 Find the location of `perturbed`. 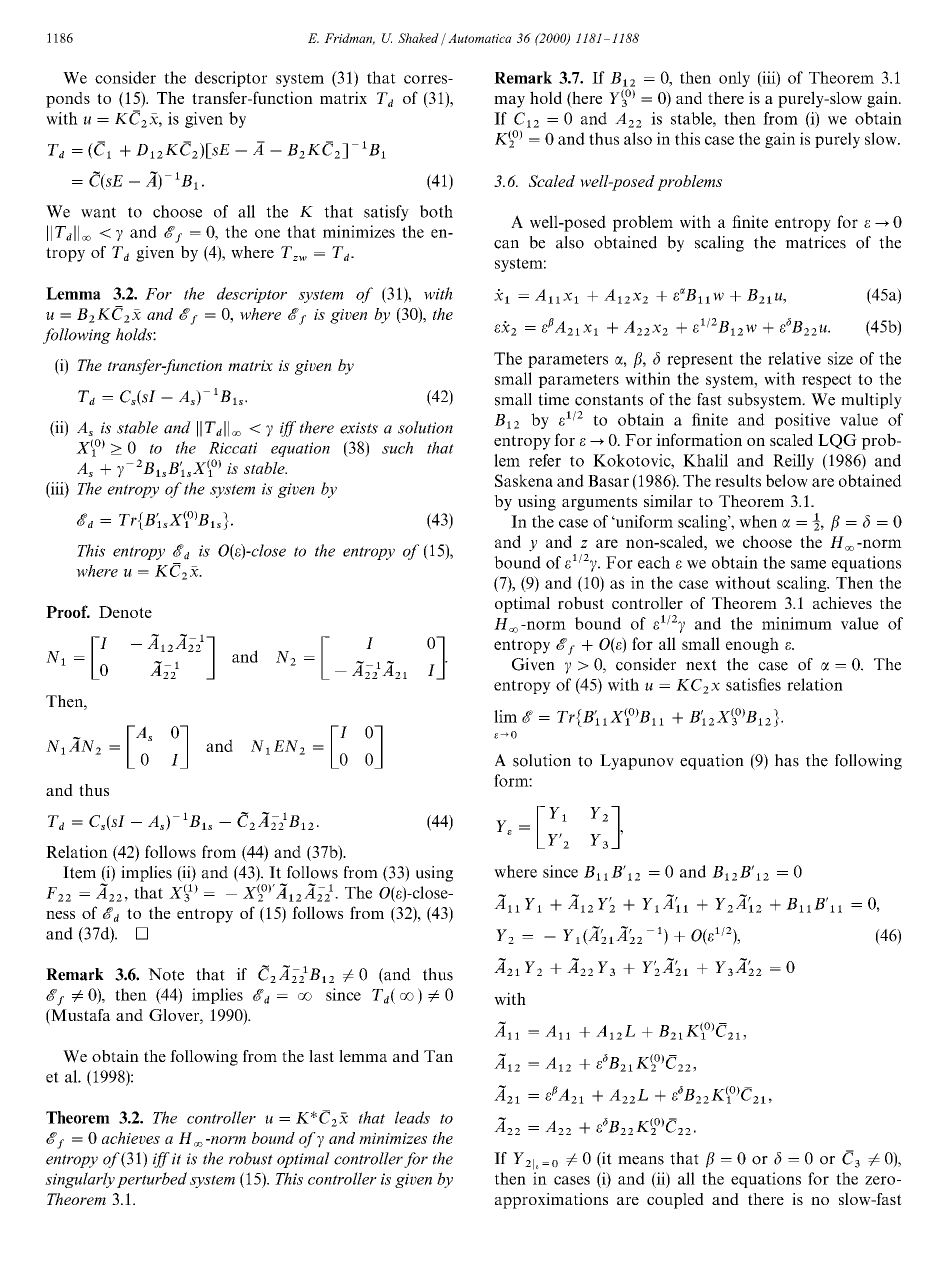

perturbed is located at coordinates (152, 1180).
